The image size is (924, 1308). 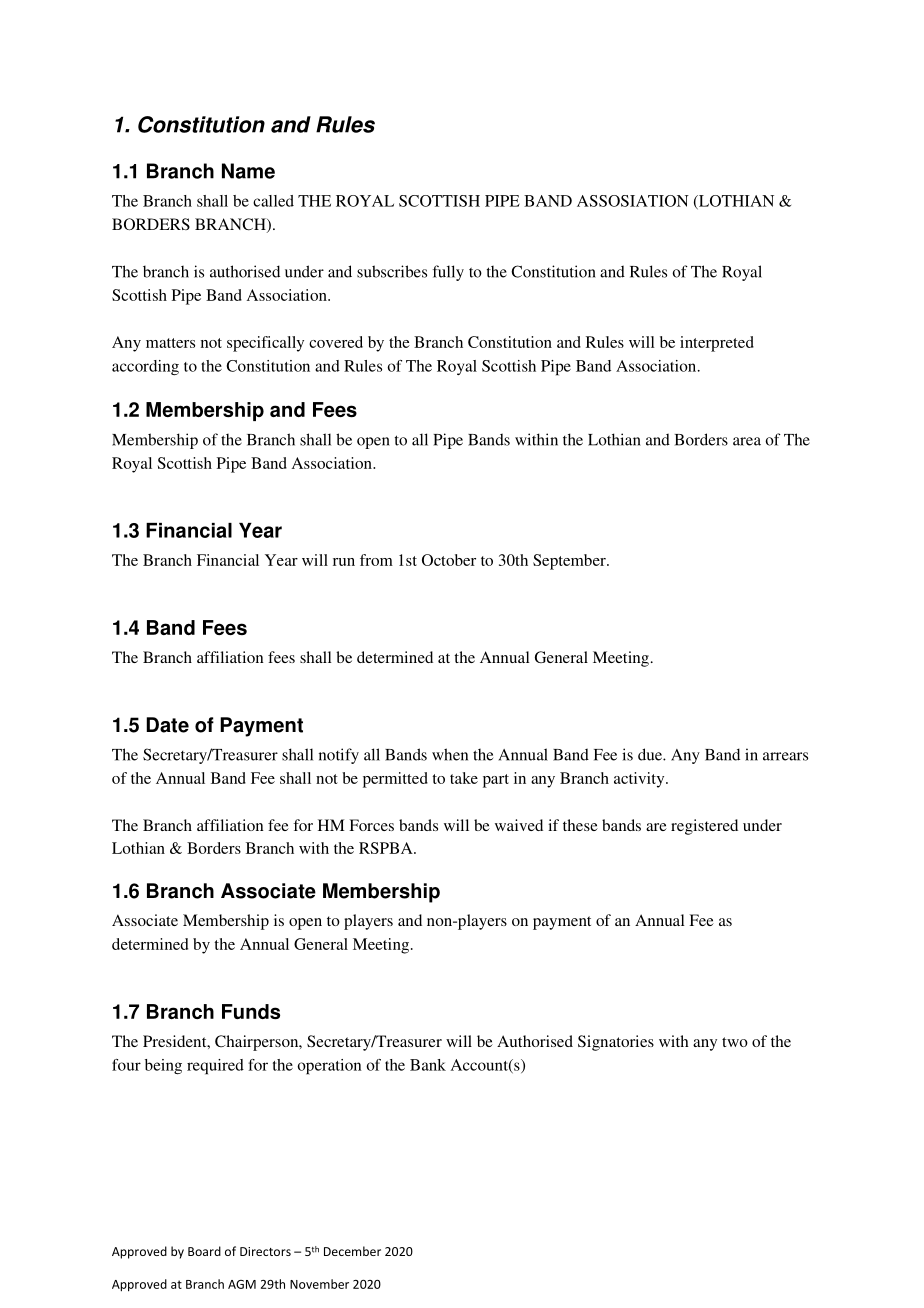 I want to click on Board, so click(x=204, y=1251).
